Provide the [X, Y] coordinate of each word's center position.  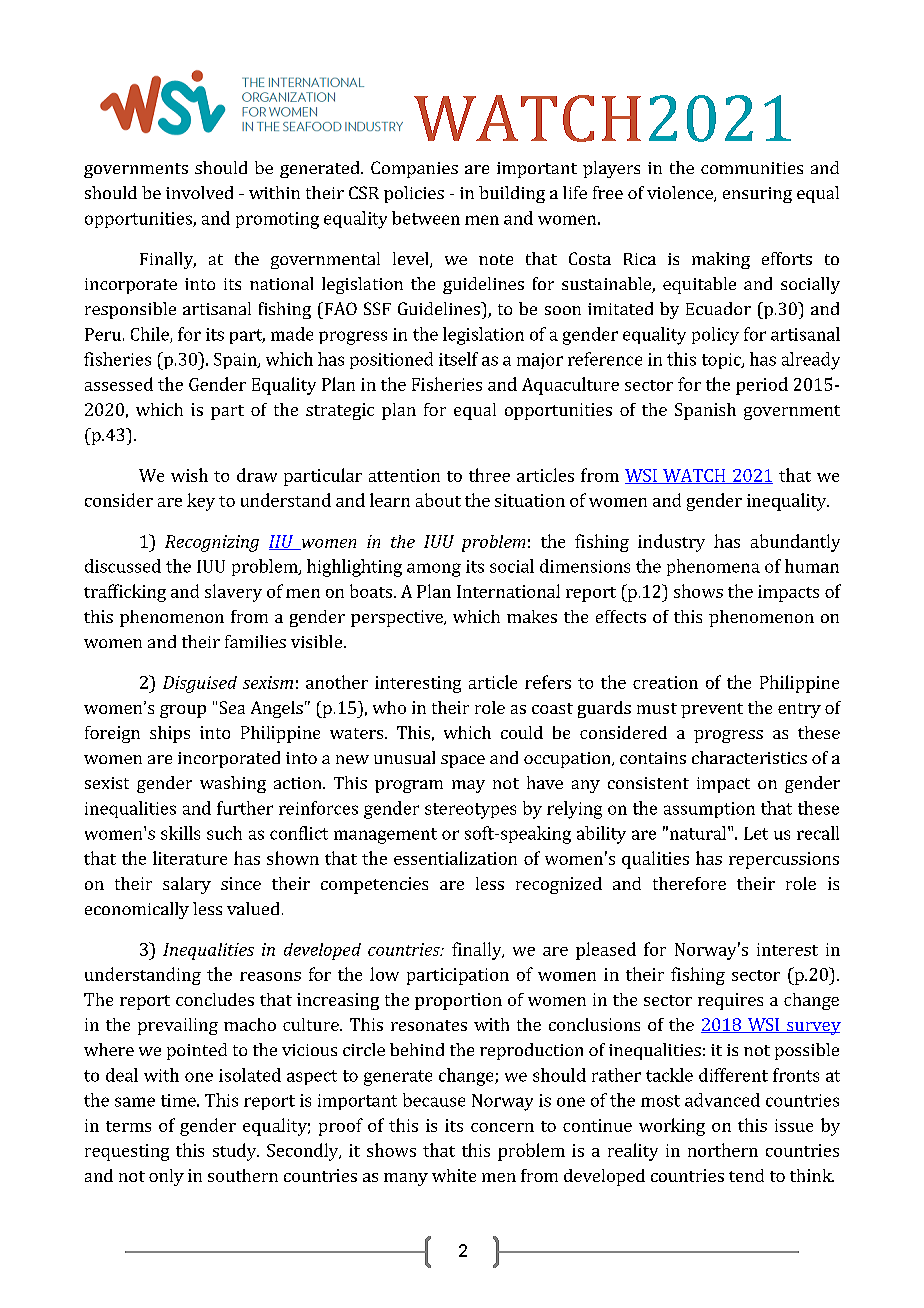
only [166, 1177]
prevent [712, 710]
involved [199, 192]
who [389, 707]
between [426, 218]
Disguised [200, 684]
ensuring [757, 195]
